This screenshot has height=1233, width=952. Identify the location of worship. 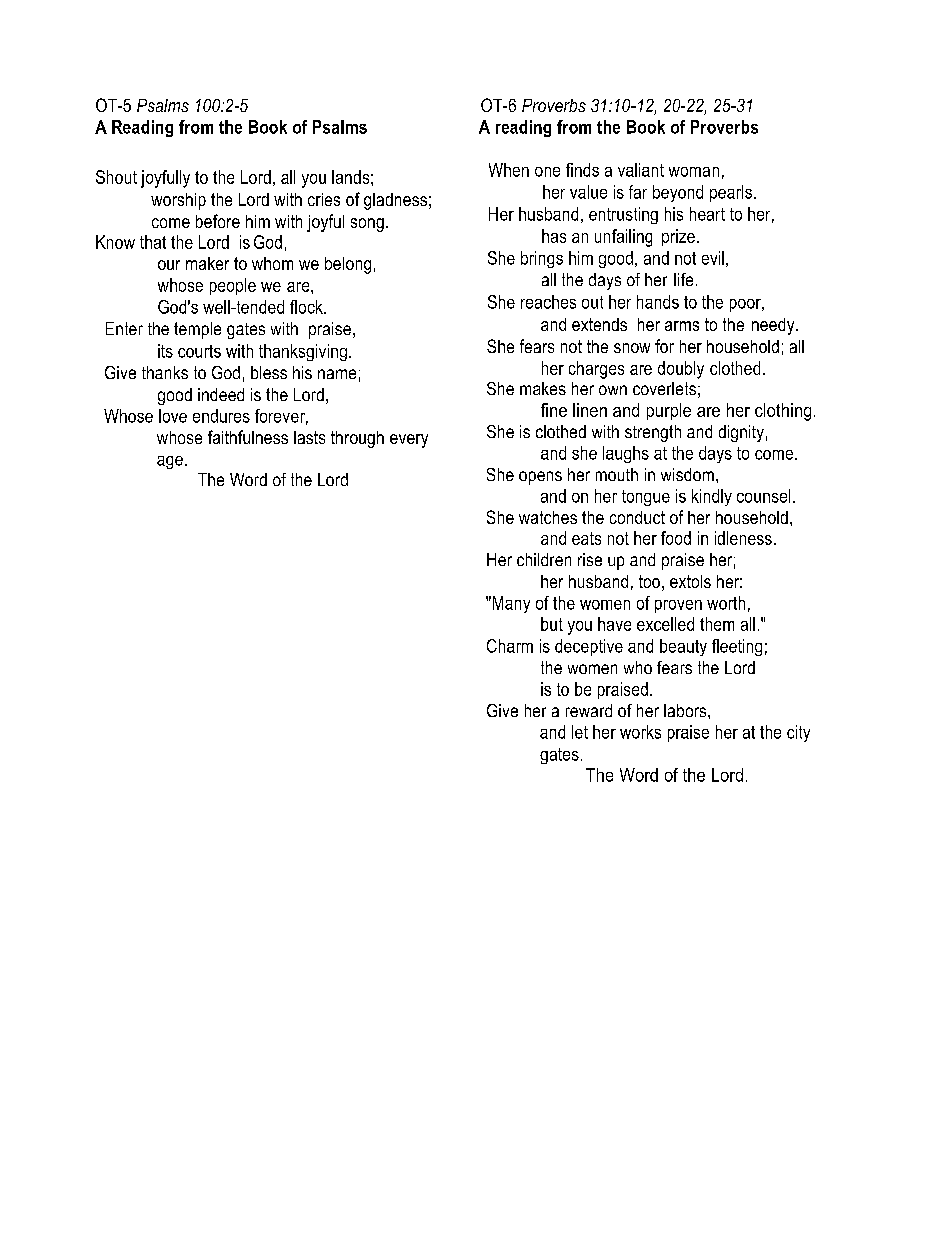
(178, 201).
